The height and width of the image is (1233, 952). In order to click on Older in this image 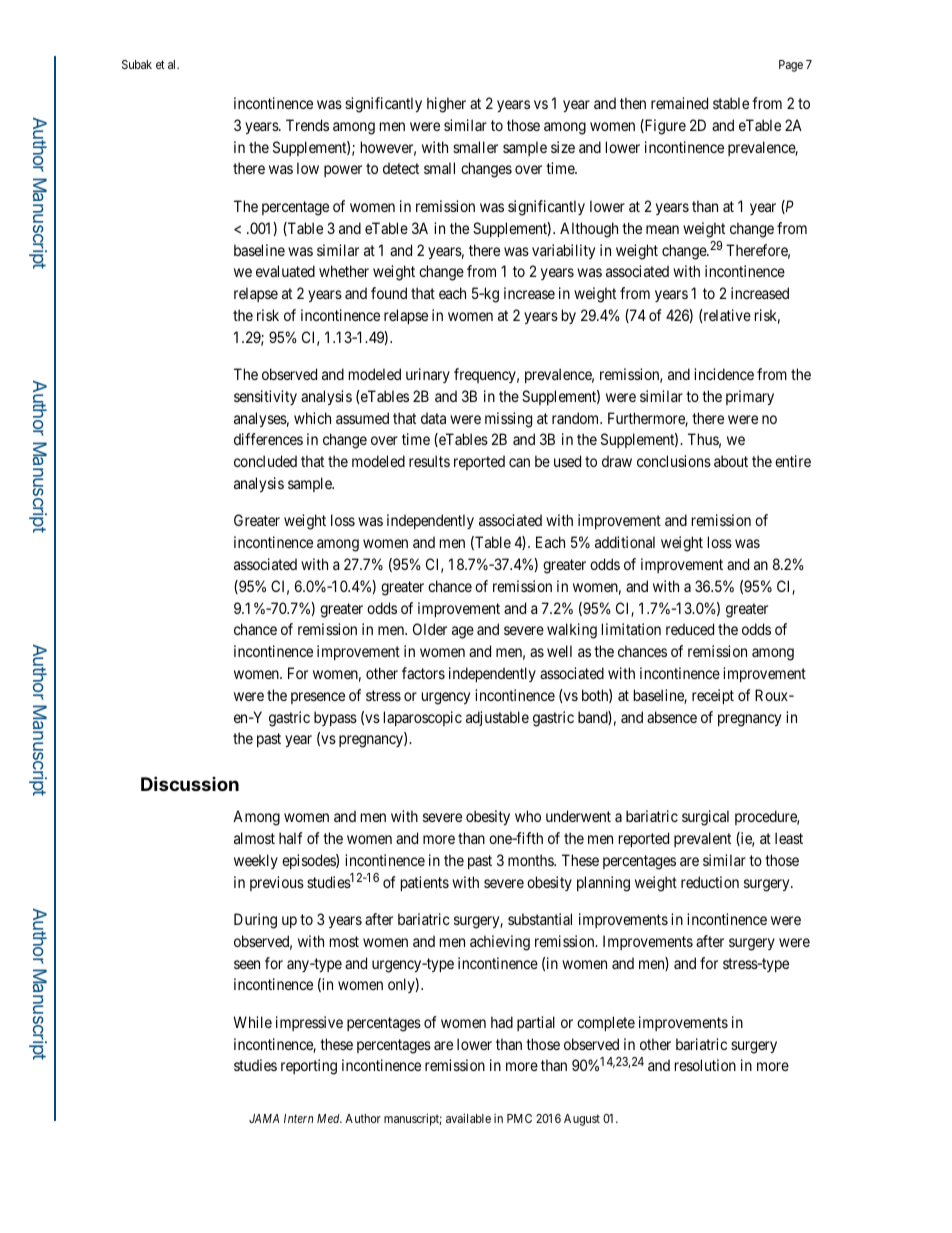, I will do `click(430, 629)`.
